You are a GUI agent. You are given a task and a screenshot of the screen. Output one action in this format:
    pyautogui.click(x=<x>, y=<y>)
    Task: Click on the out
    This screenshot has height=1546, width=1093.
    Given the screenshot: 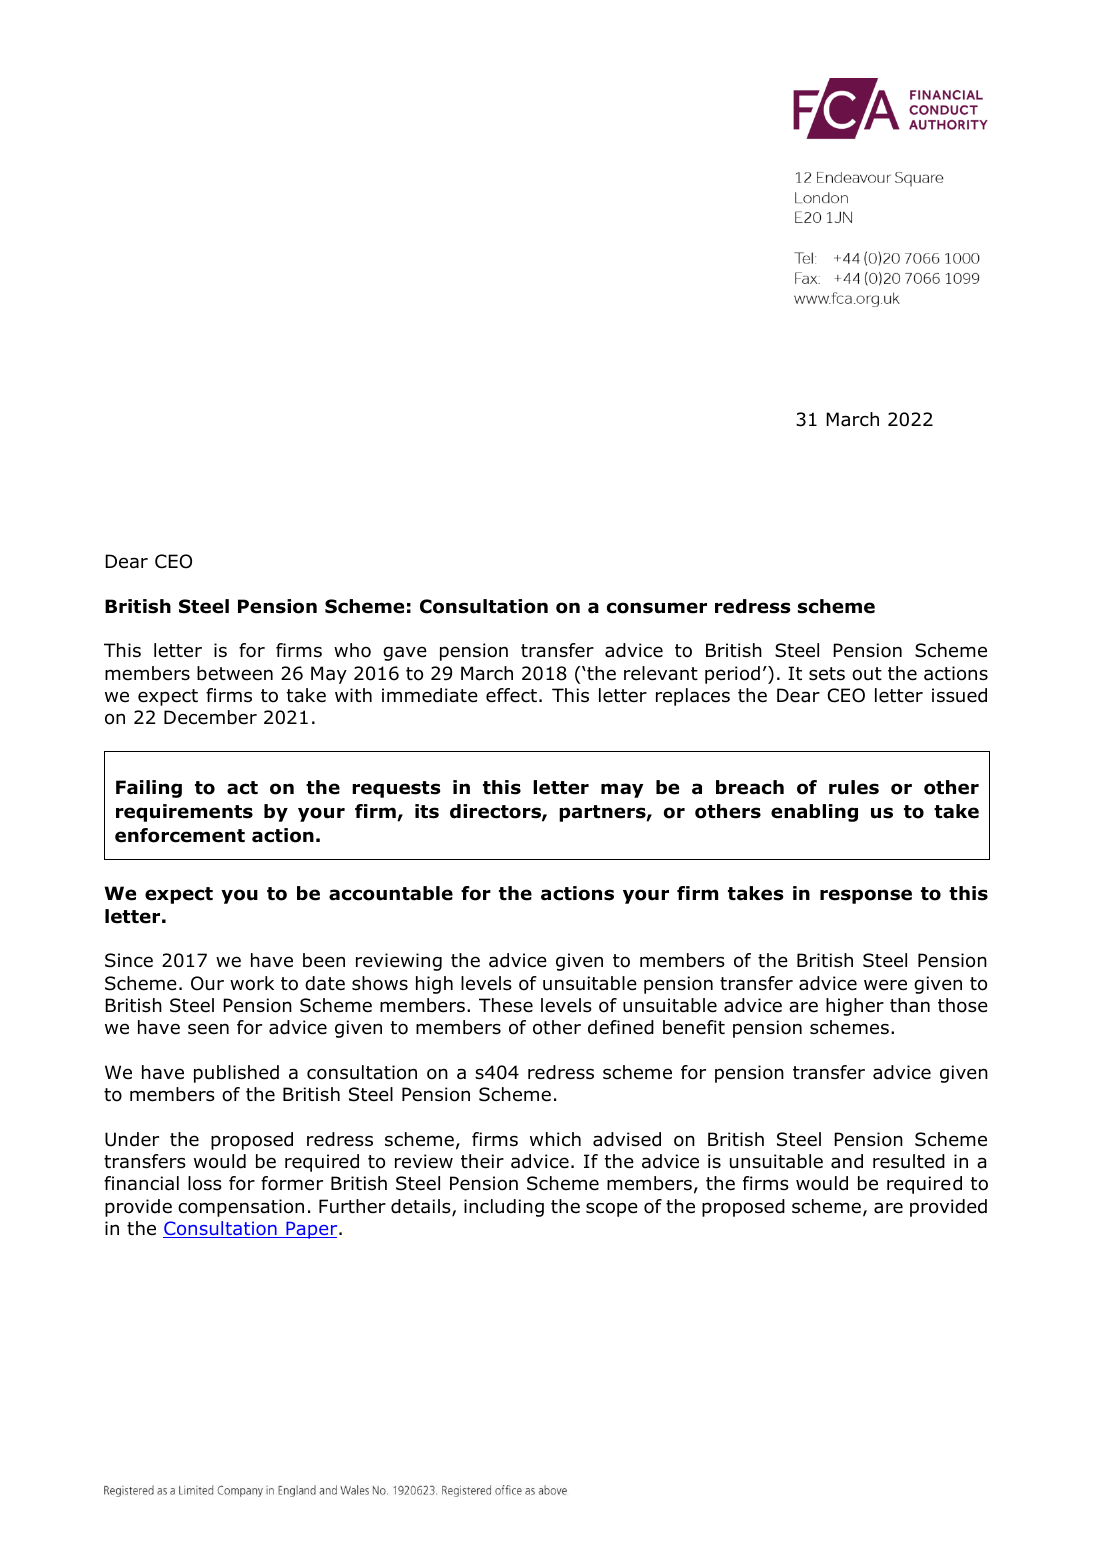 What is the action you would take?
    pyautogui.click(x=867, y=674)
